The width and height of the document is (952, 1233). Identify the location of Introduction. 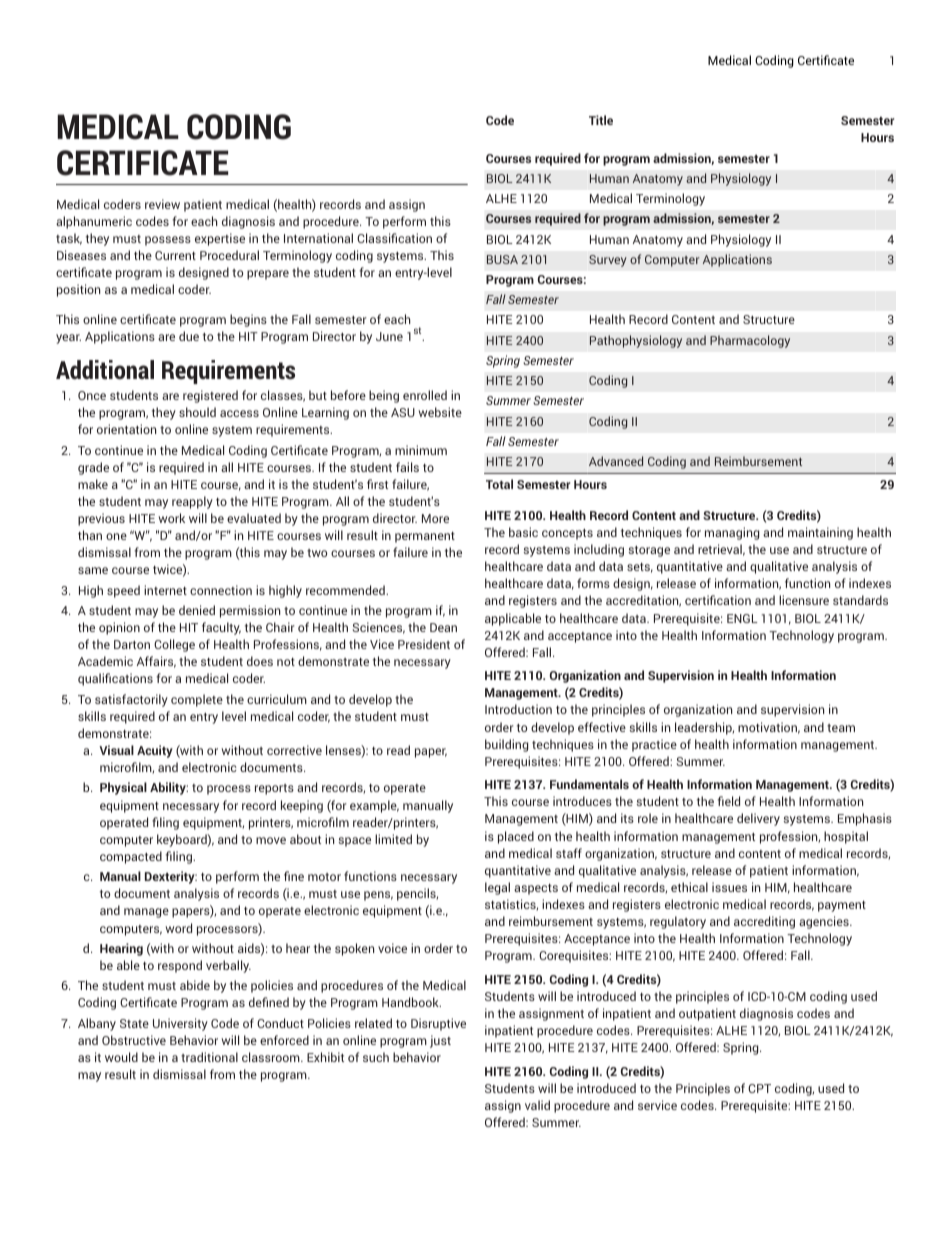
(518, 709).
